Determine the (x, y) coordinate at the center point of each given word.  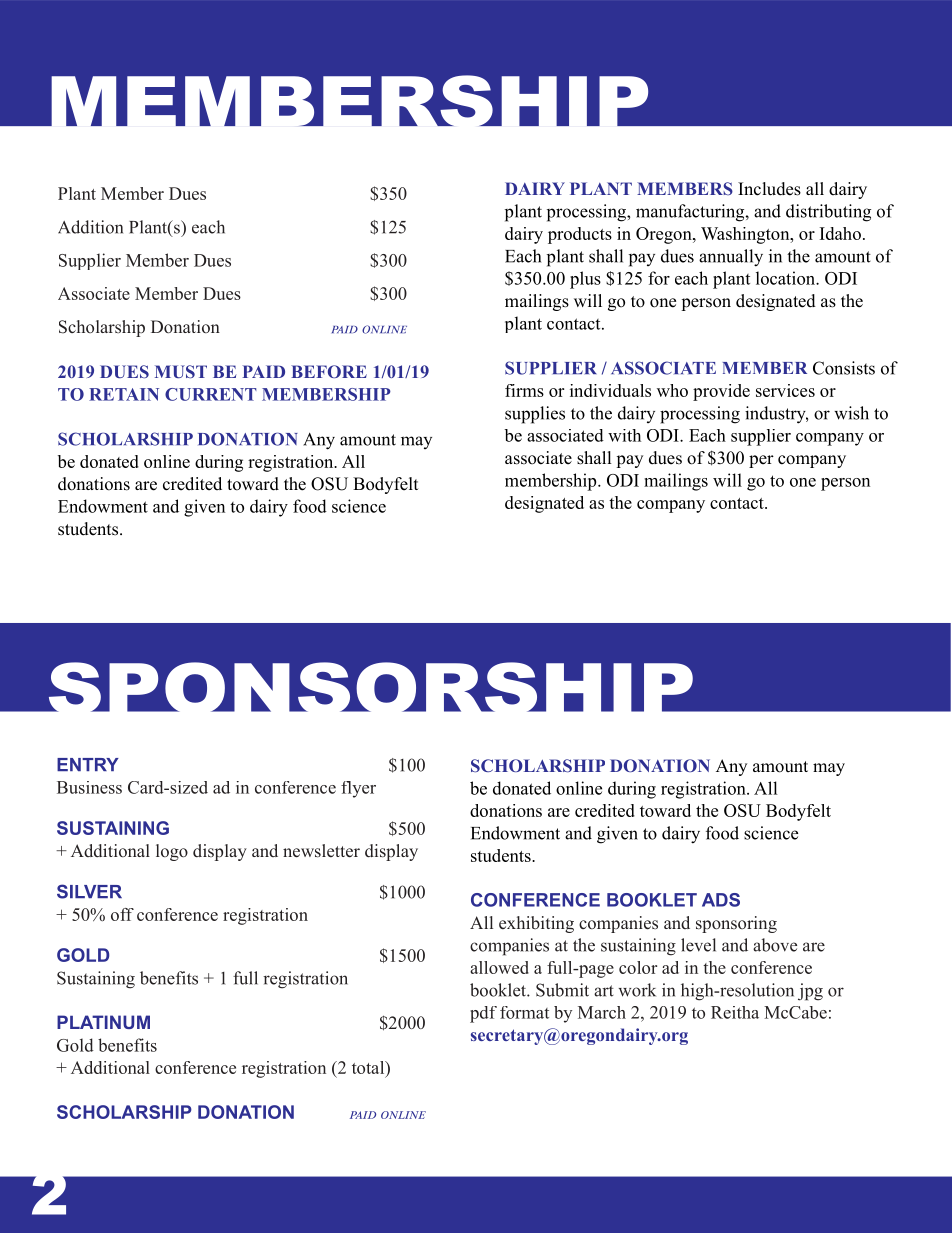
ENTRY (88, 764)
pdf (483, 1014)
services (785, 390)
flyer (358, 789)
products (580, 235)
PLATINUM (103, 1022)
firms (524, 390)
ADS (721, 900)
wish (851, 413)
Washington (746, 235)
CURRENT (211, 394)
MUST (181, 371)
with (624, 435)
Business (89, 787)
